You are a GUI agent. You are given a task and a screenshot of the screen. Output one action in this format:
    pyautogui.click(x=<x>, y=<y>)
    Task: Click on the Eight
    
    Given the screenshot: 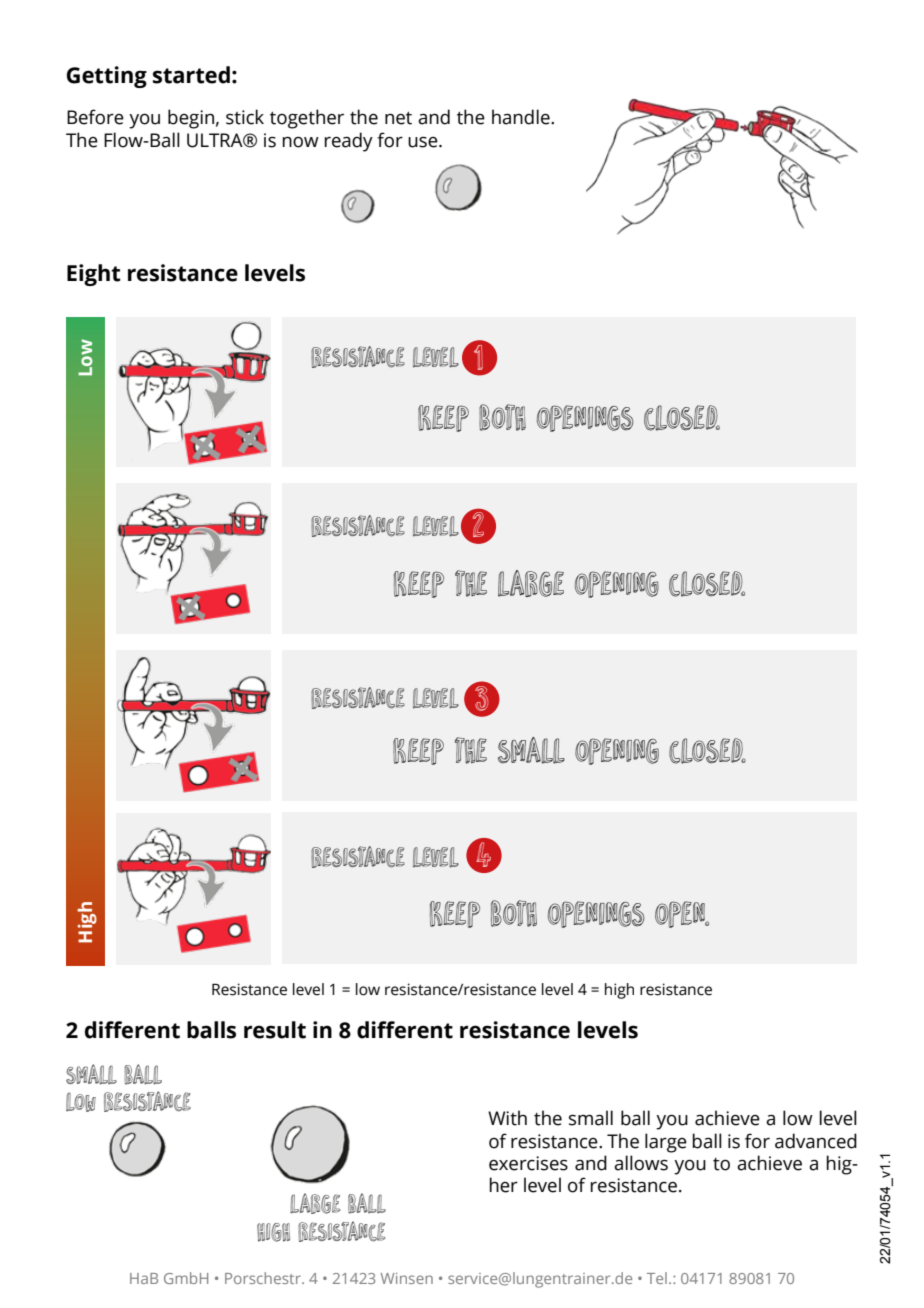 What is the action you would take?
    pyautogui.click(x=94, y=275)
